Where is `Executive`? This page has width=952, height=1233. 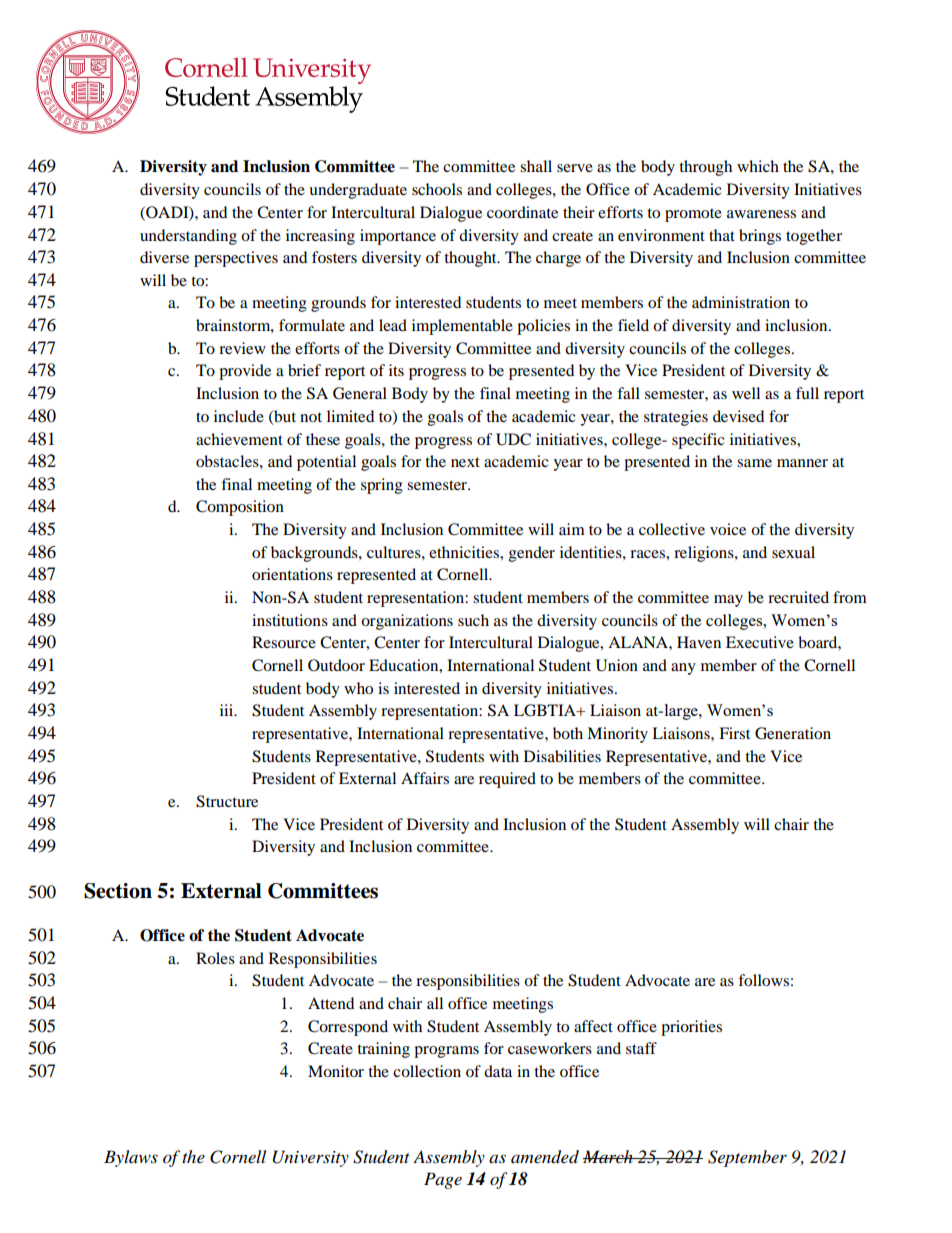 Executive is located at coordinates (760, 642).
